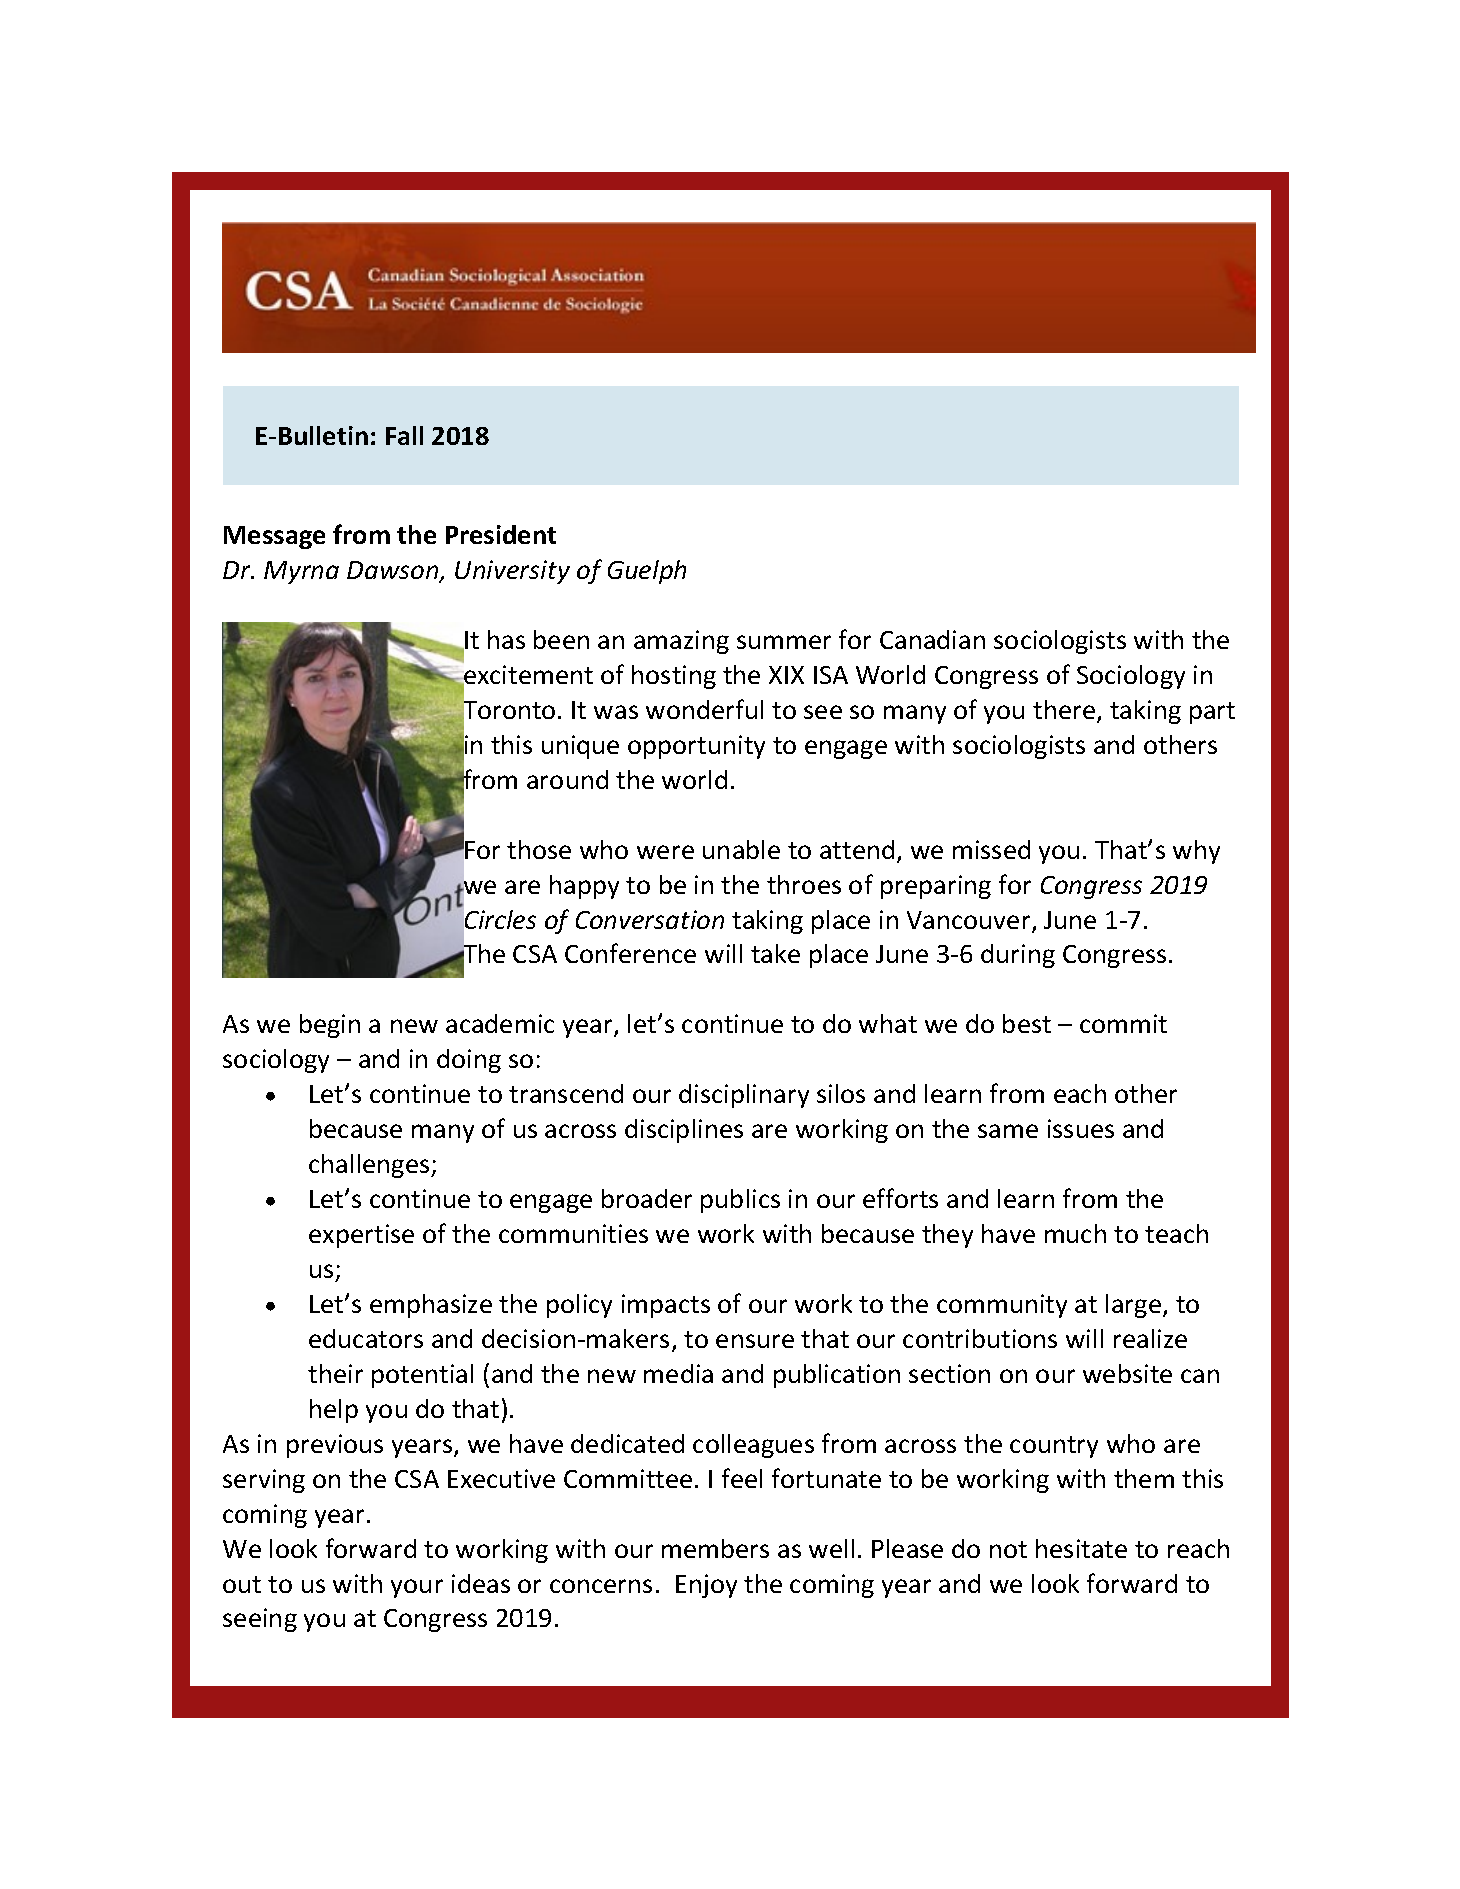  What do you see at coordinates (361, 1236) in the document?
I see `expertise` at bounding box center [361, 1236].
